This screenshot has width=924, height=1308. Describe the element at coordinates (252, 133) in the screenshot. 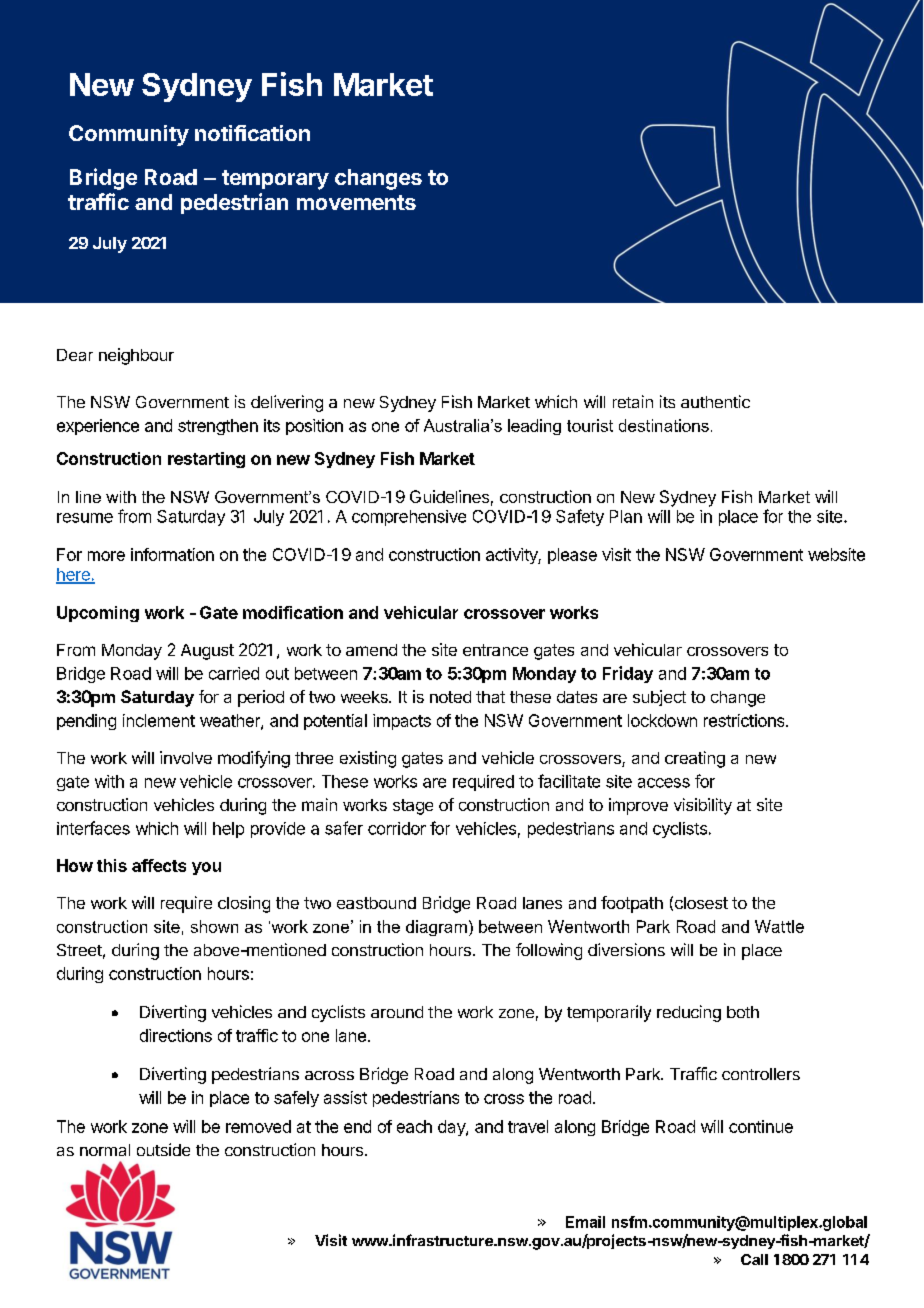

I see `notification` at that location.
